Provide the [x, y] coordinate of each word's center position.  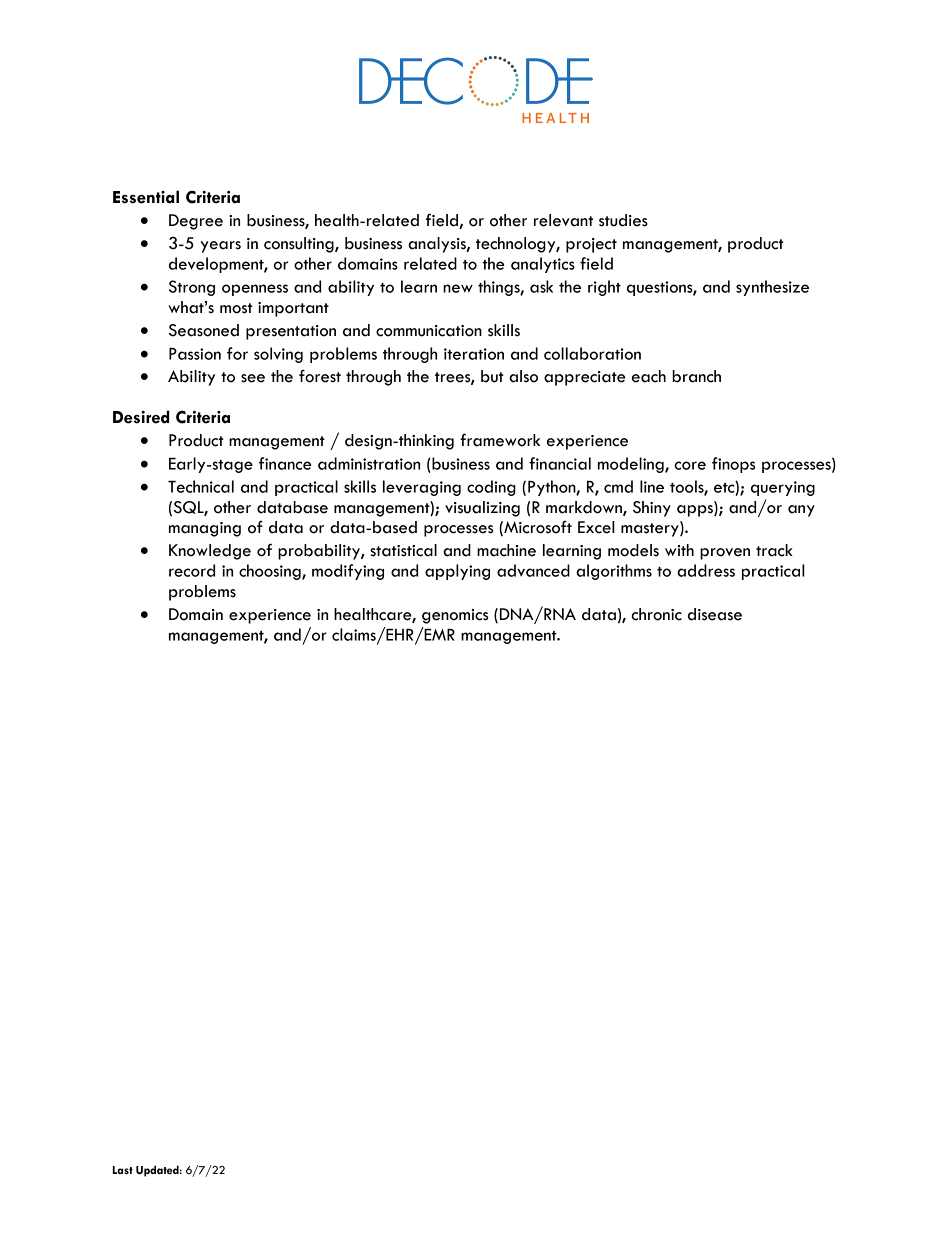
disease [715, 614]
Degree [196, 222]
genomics [455, 616]
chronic [656, 614]
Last [123, 1170]
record [192, 570]
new [458, 288]
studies [623, 220]
